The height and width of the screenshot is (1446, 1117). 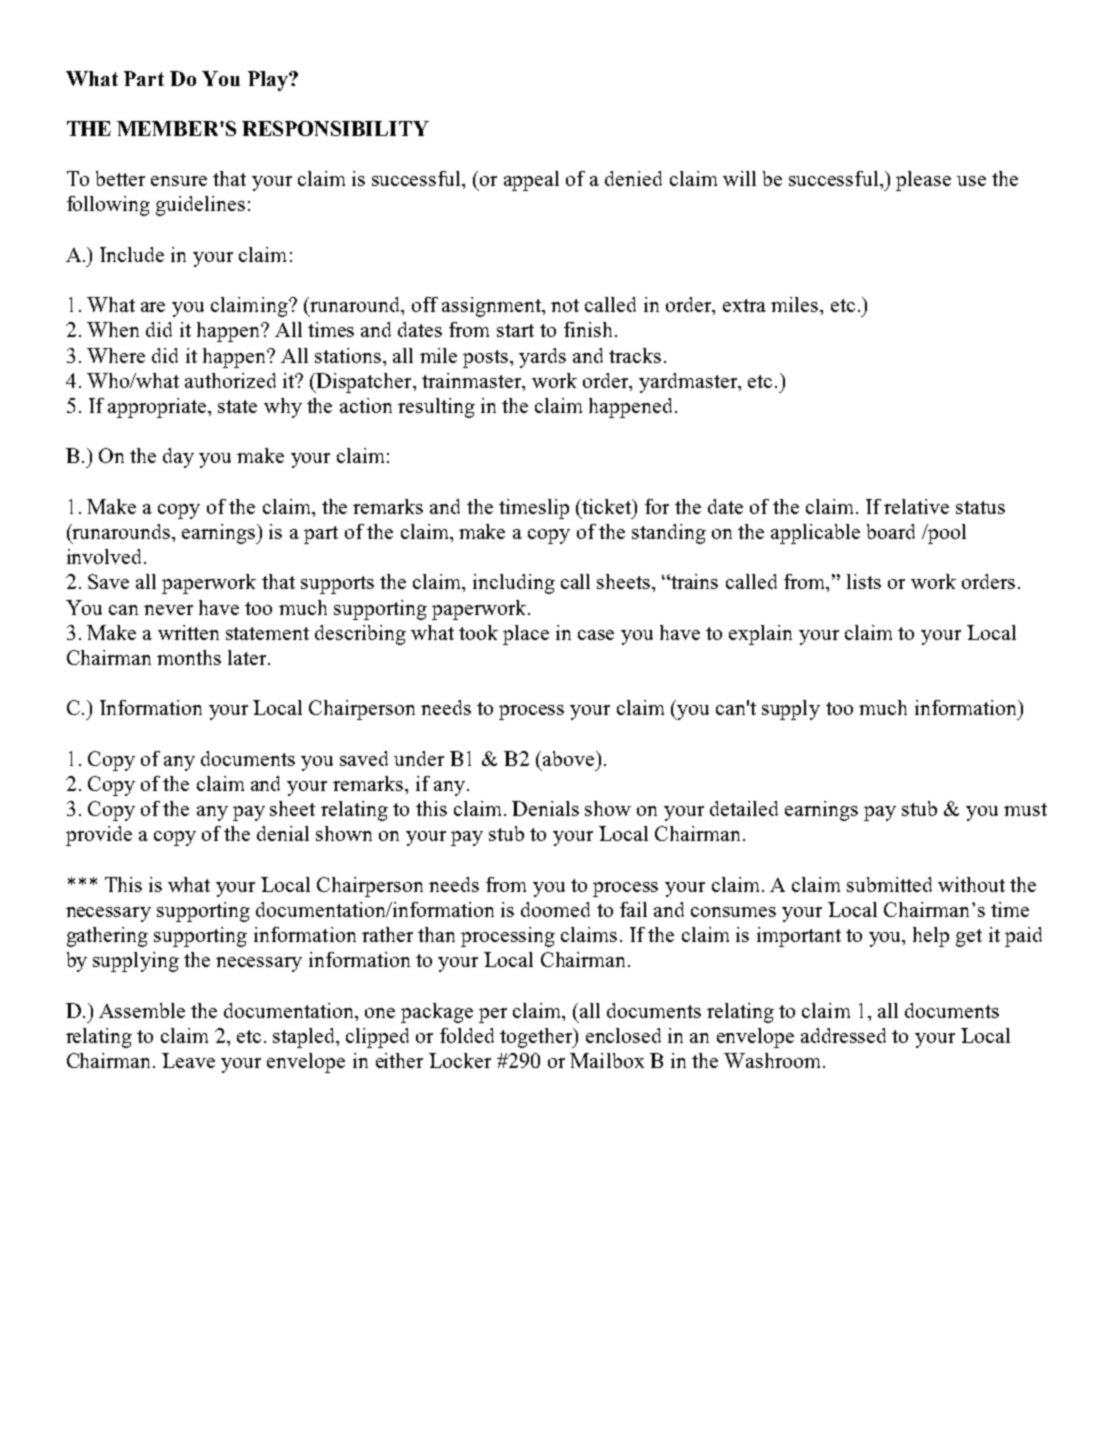 I want to click on authorized, so click(x=230, y=380).
